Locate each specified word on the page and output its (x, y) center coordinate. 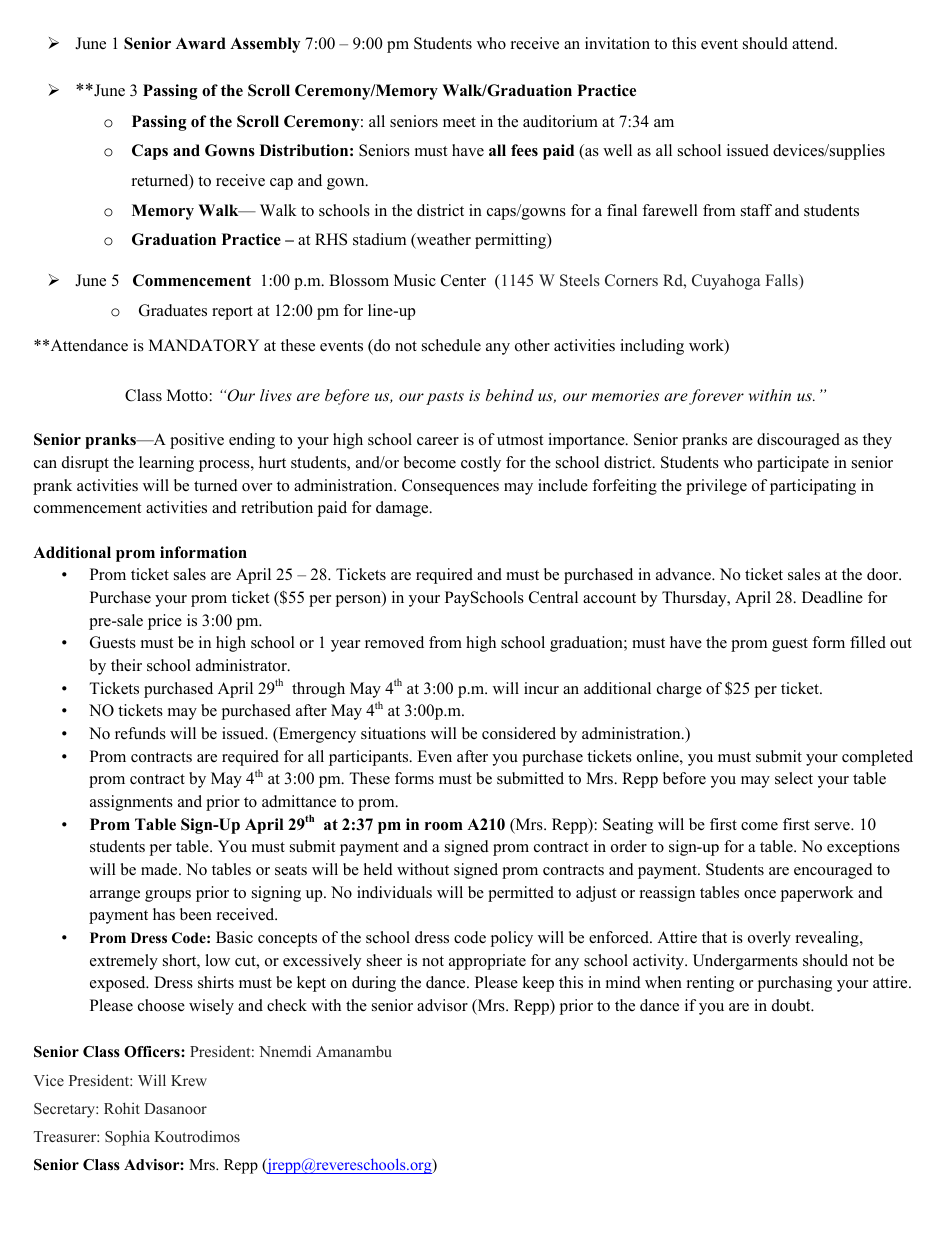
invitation (617, 43)
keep (538, 984)
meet (459, 122)
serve (833, 826)
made (160, 869)
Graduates (173, 310)
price (165, 622)
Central (553, 597)
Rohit (122, 1108)
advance (684, 574)
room (444, 826)
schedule (451, 345)
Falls (782, 281)
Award (201, 43)
